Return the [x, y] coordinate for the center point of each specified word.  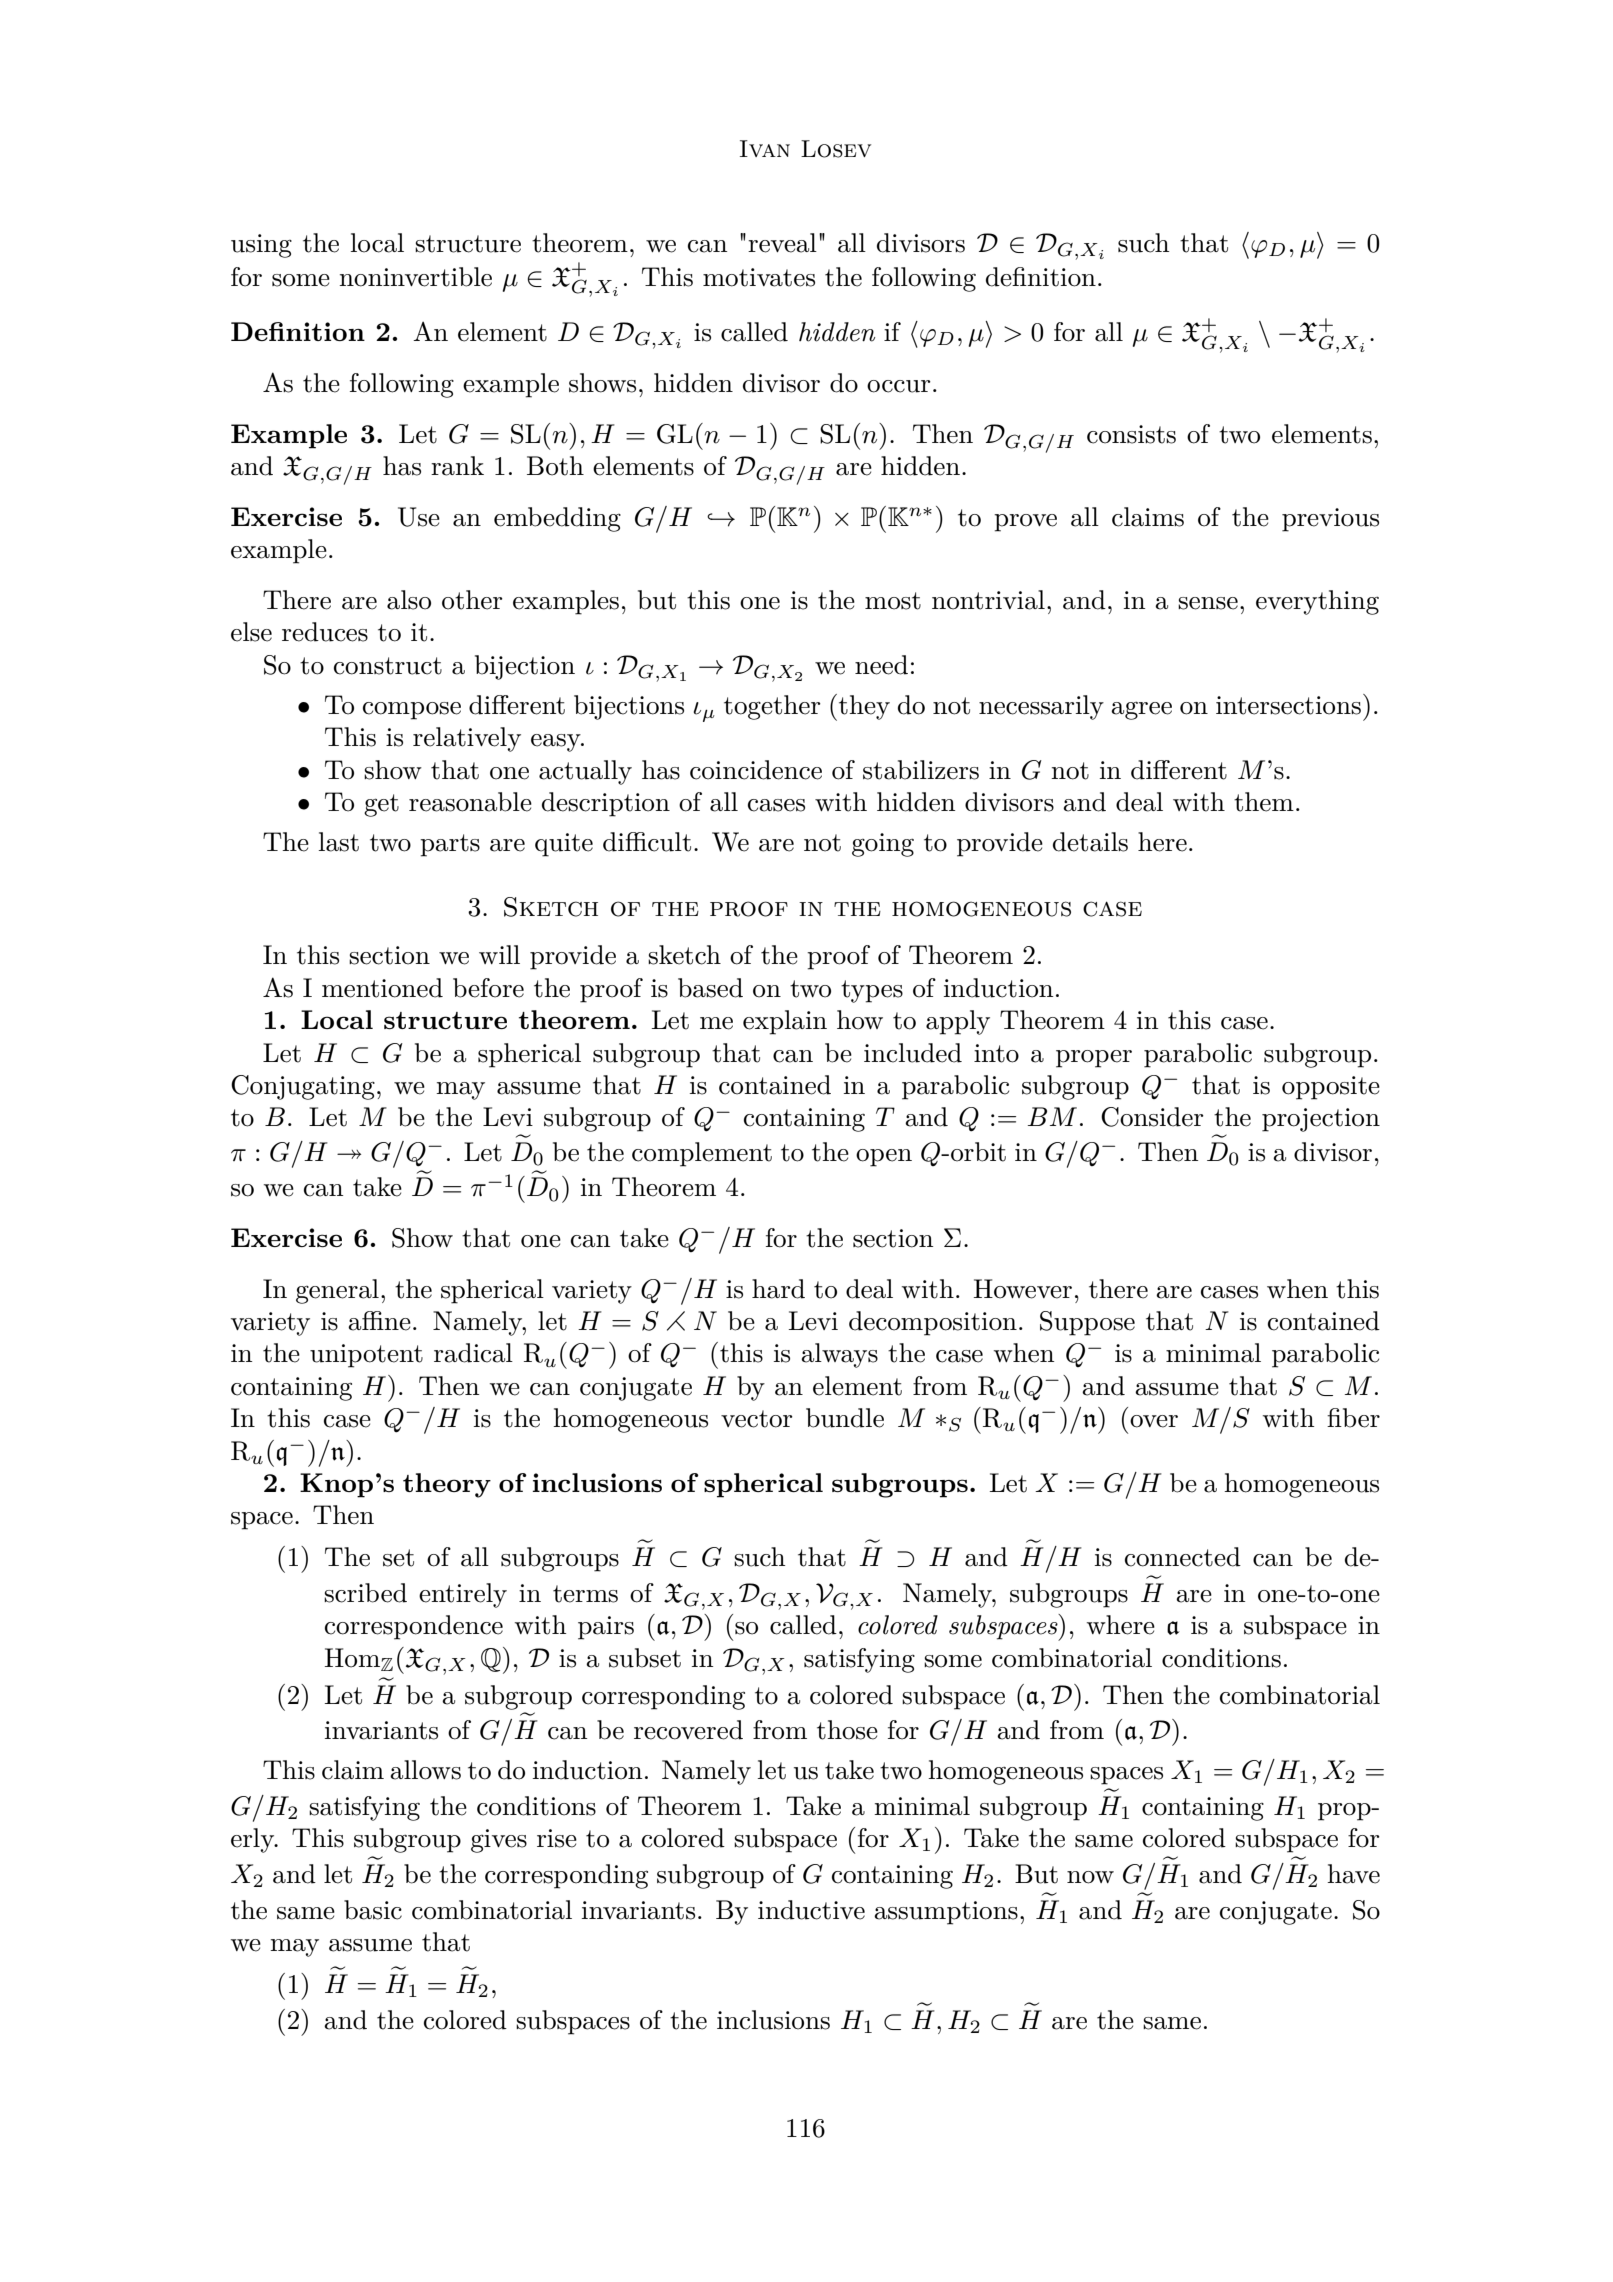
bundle [845, 1418]
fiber [1353, 1418]
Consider [1152, 1117]
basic [373, 1910]
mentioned [382, 988]
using [261, 246]
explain [785, 1022]
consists [1131, 434]
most [893, 601]
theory [447, 1485]
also [409, 600]
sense [1208, 603]
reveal [782, 243]
